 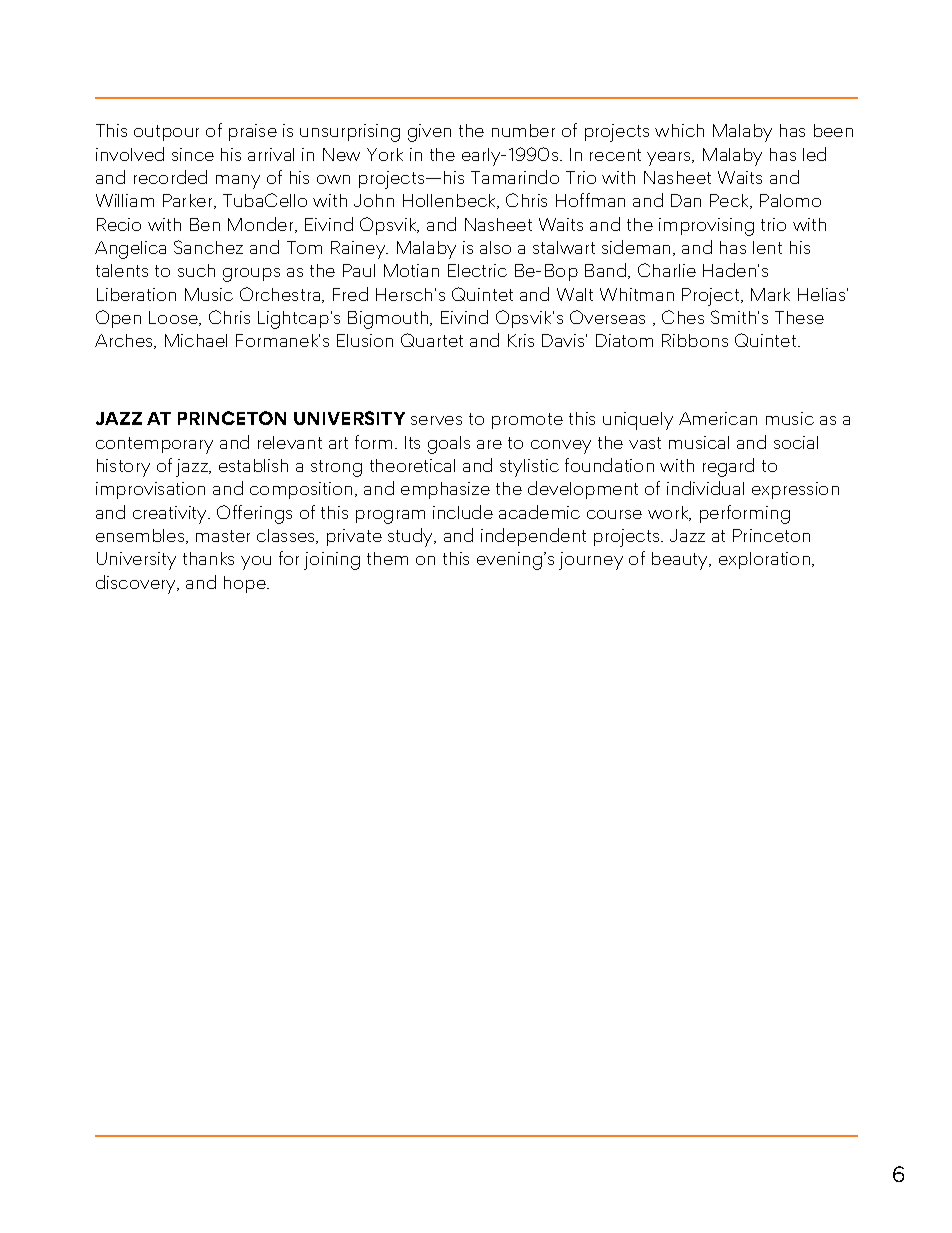 I want to click on led, so click(x=814, y=154).
